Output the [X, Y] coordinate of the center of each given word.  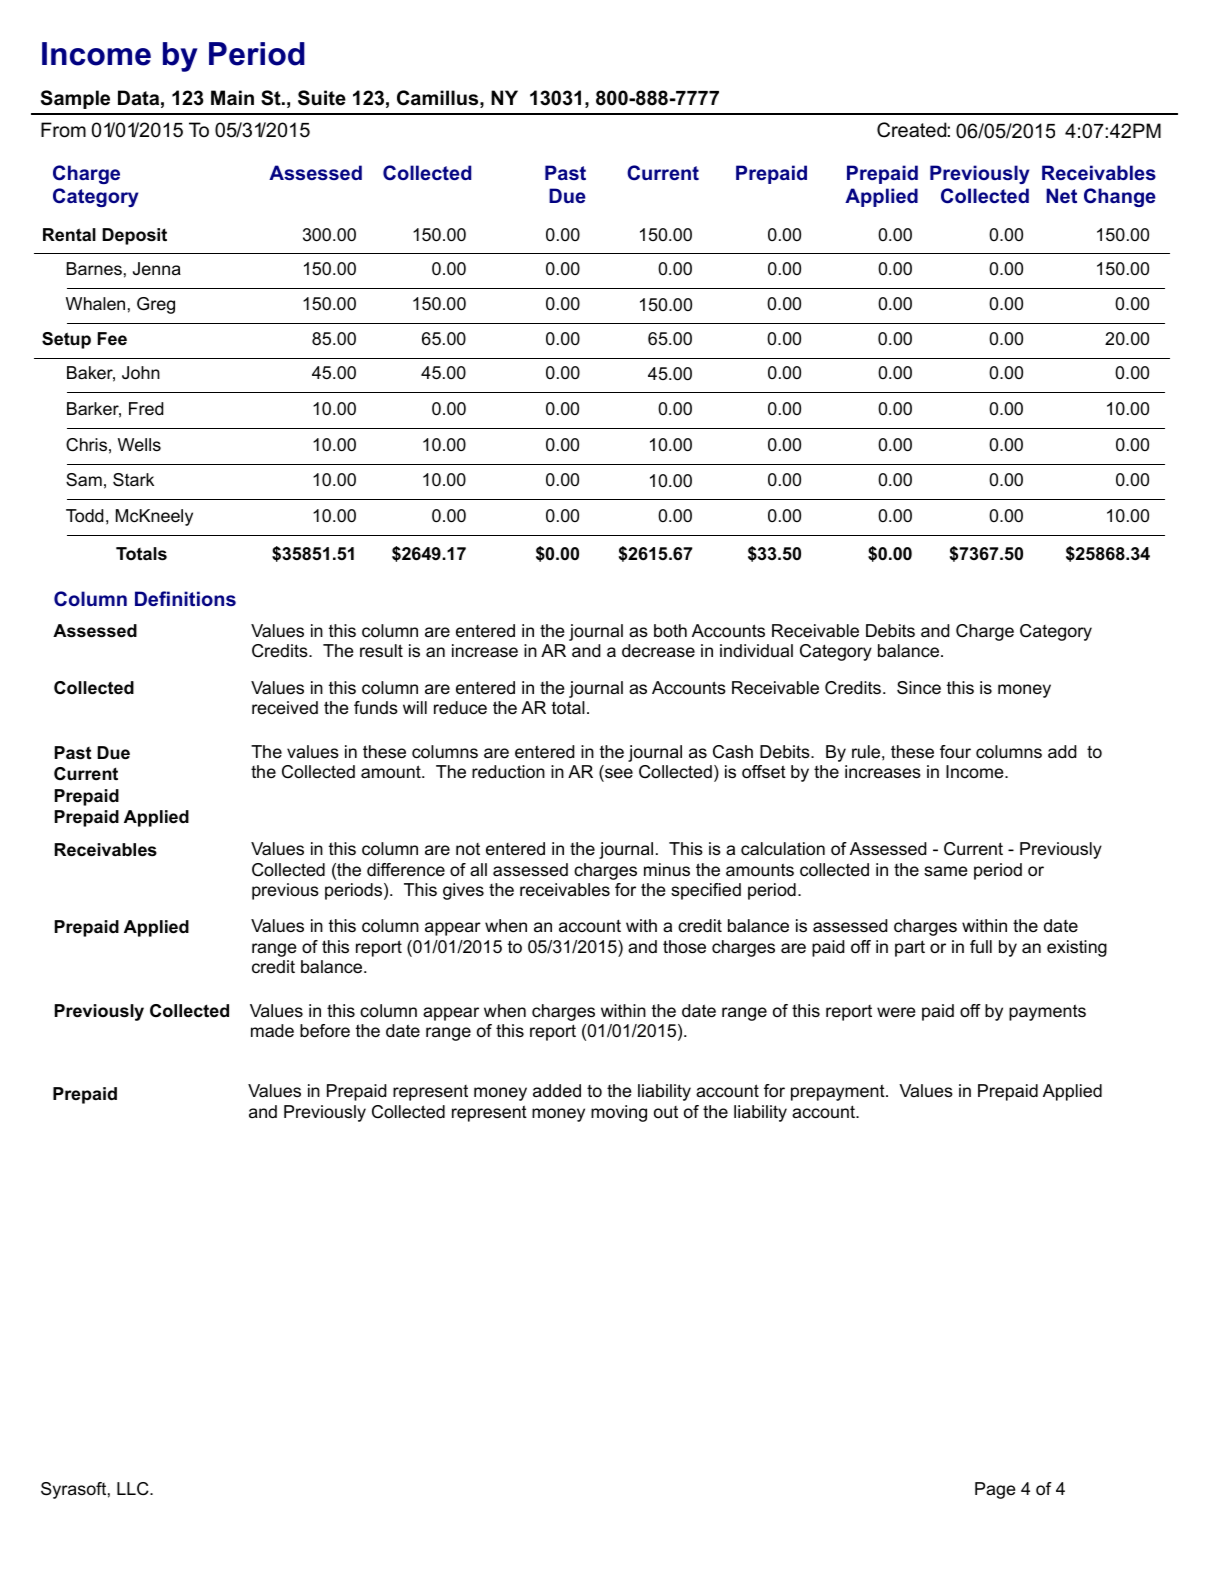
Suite [322, 98]
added [557, 1090]
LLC [134, 1489]
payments [1047, 1012]
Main [232, 98]
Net [1061, 195]
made [272, 1031]
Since [919, 688]
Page [995, 1490]
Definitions [185, 598]
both [670, 630]
